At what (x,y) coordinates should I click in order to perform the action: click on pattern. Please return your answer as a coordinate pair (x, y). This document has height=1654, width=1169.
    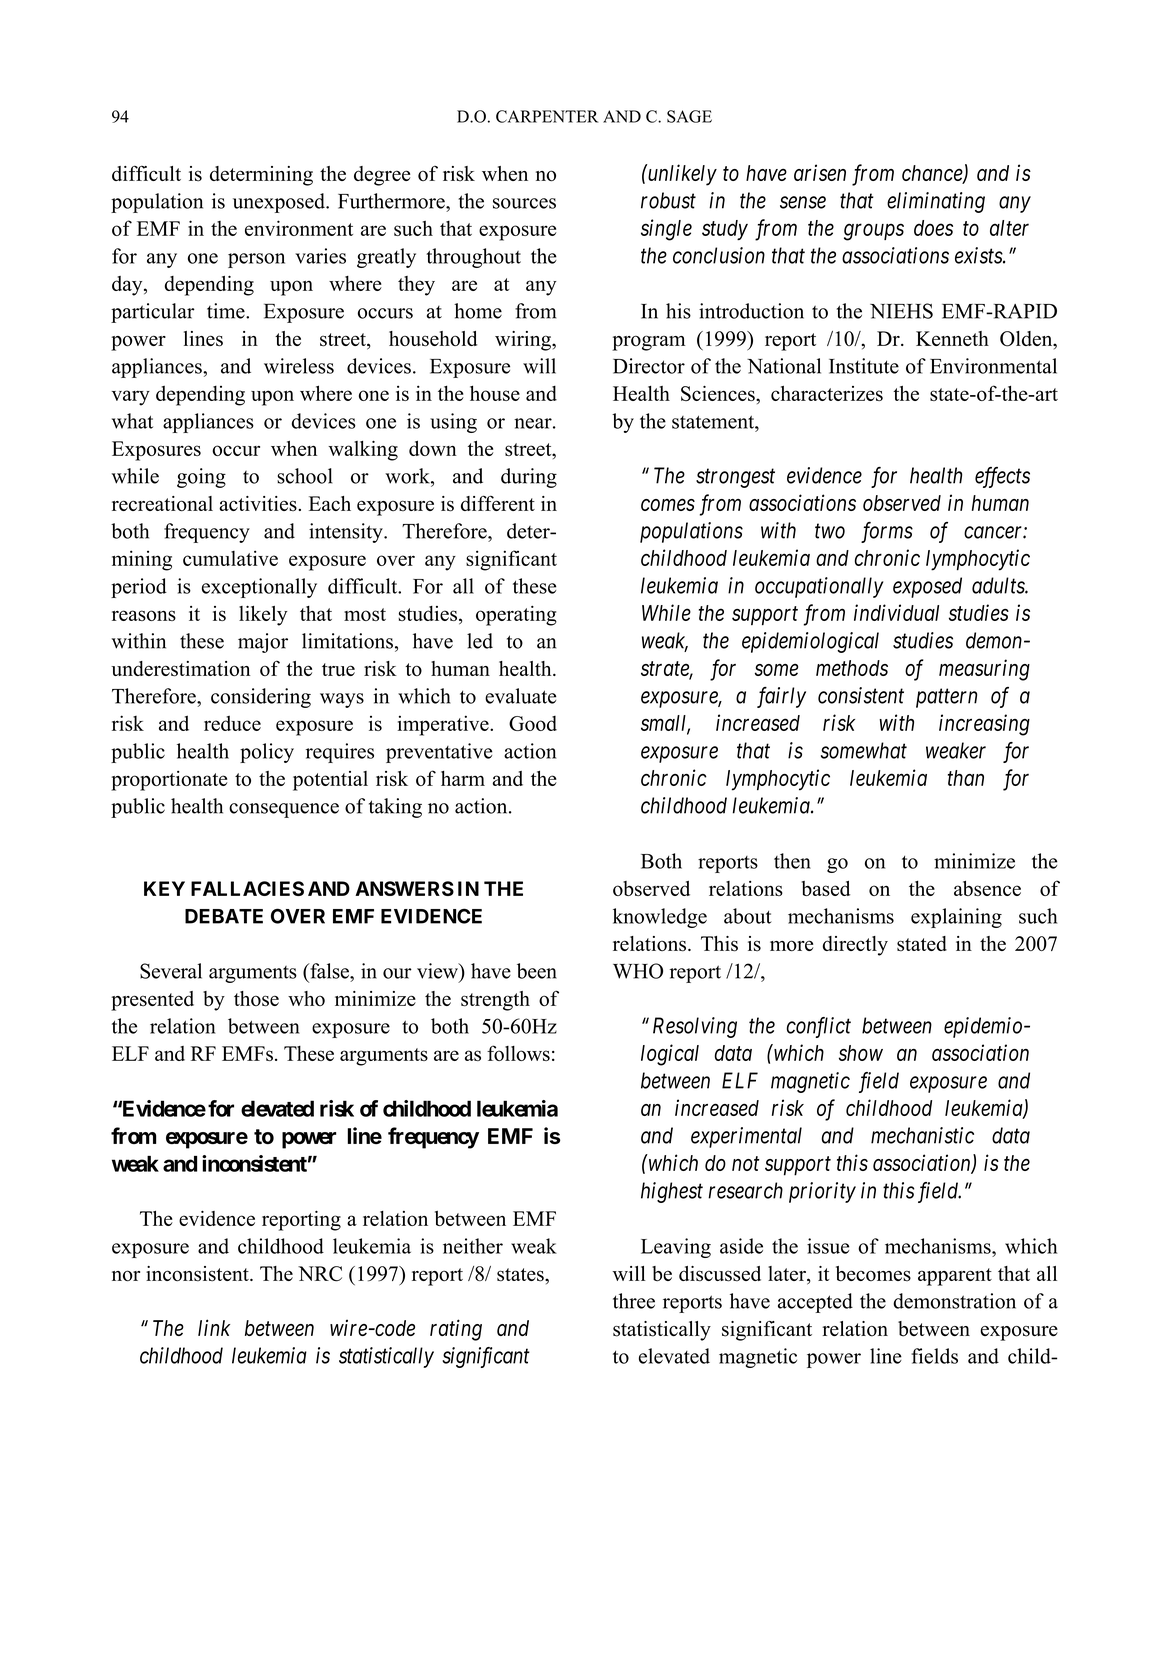
    Looking at the image, I should click on (946, 698).
